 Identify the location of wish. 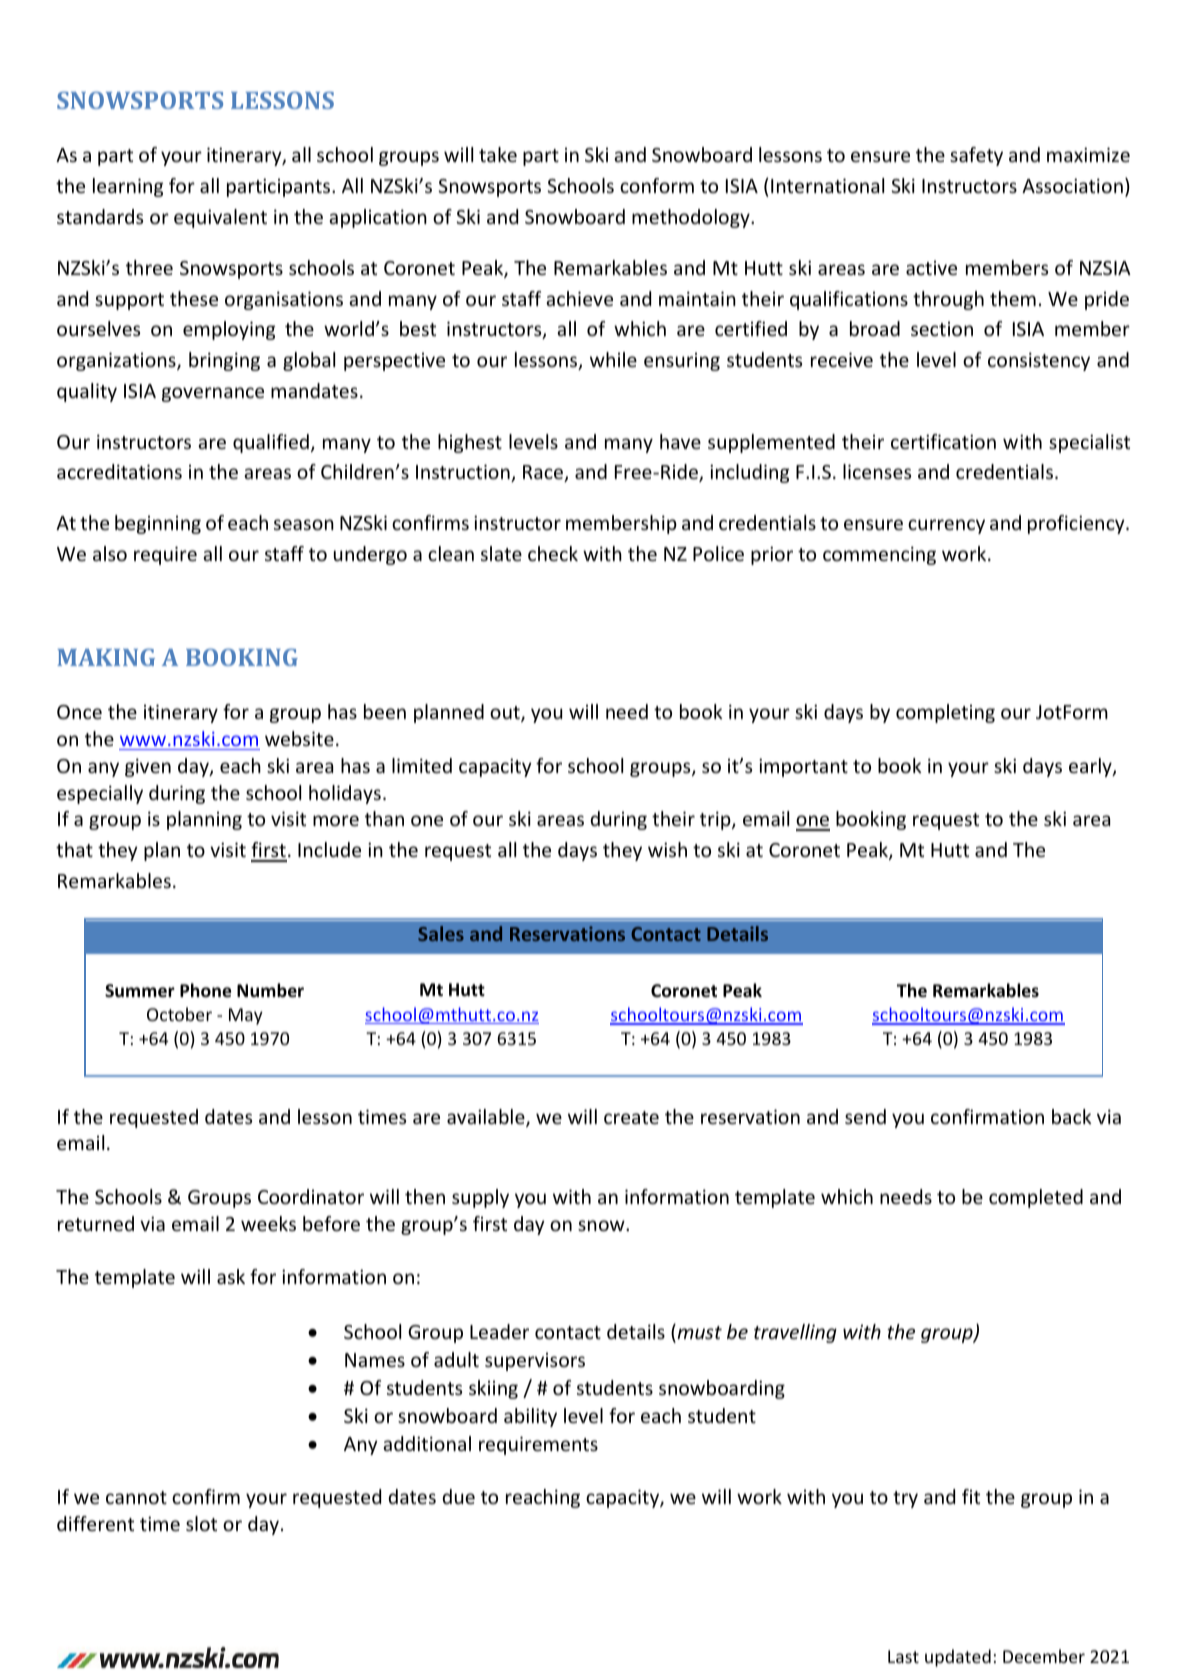
(667, 849).
